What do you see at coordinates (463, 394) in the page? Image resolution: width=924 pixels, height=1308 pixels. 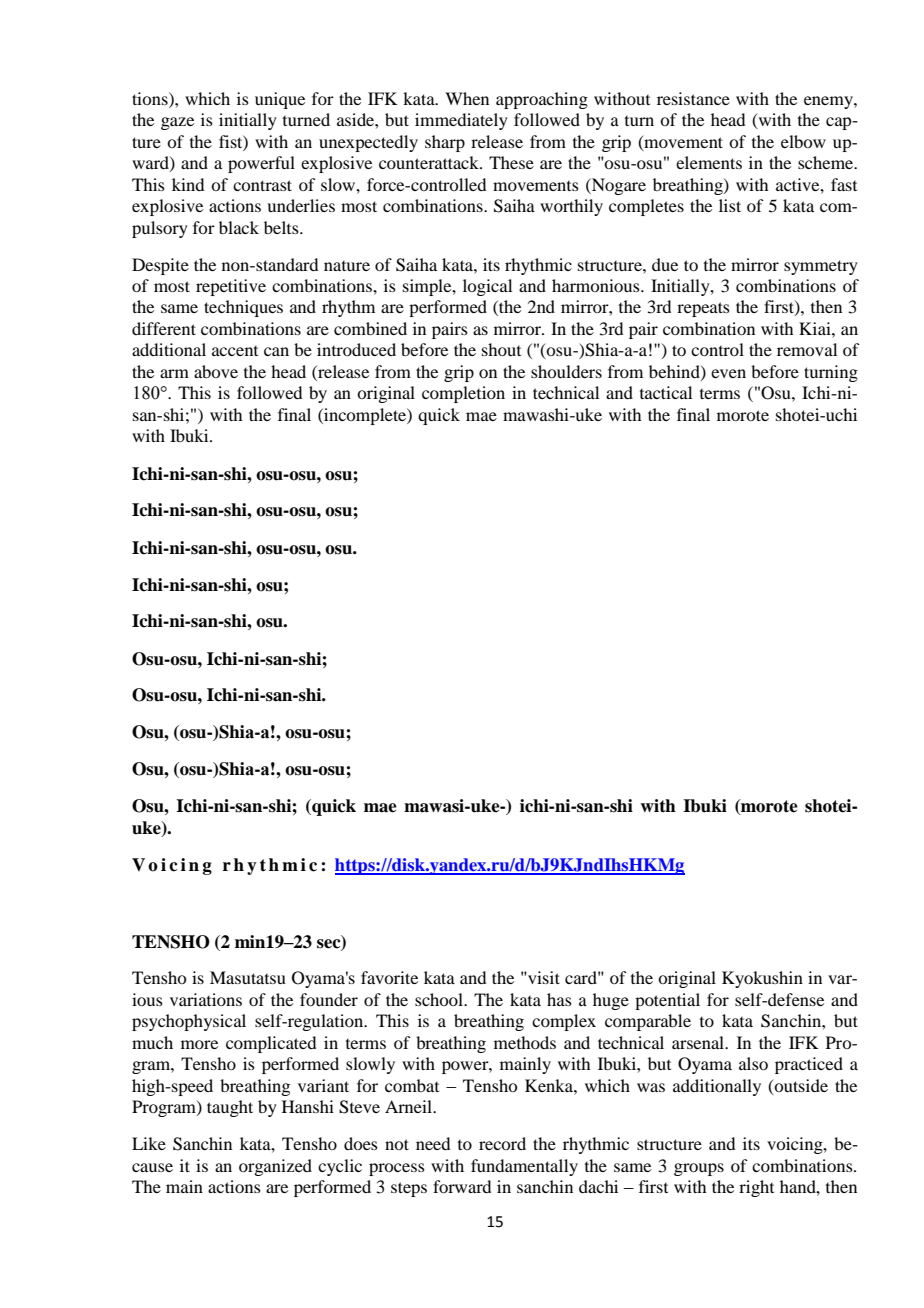 I see `completion` at bounding box center [463, 394].
